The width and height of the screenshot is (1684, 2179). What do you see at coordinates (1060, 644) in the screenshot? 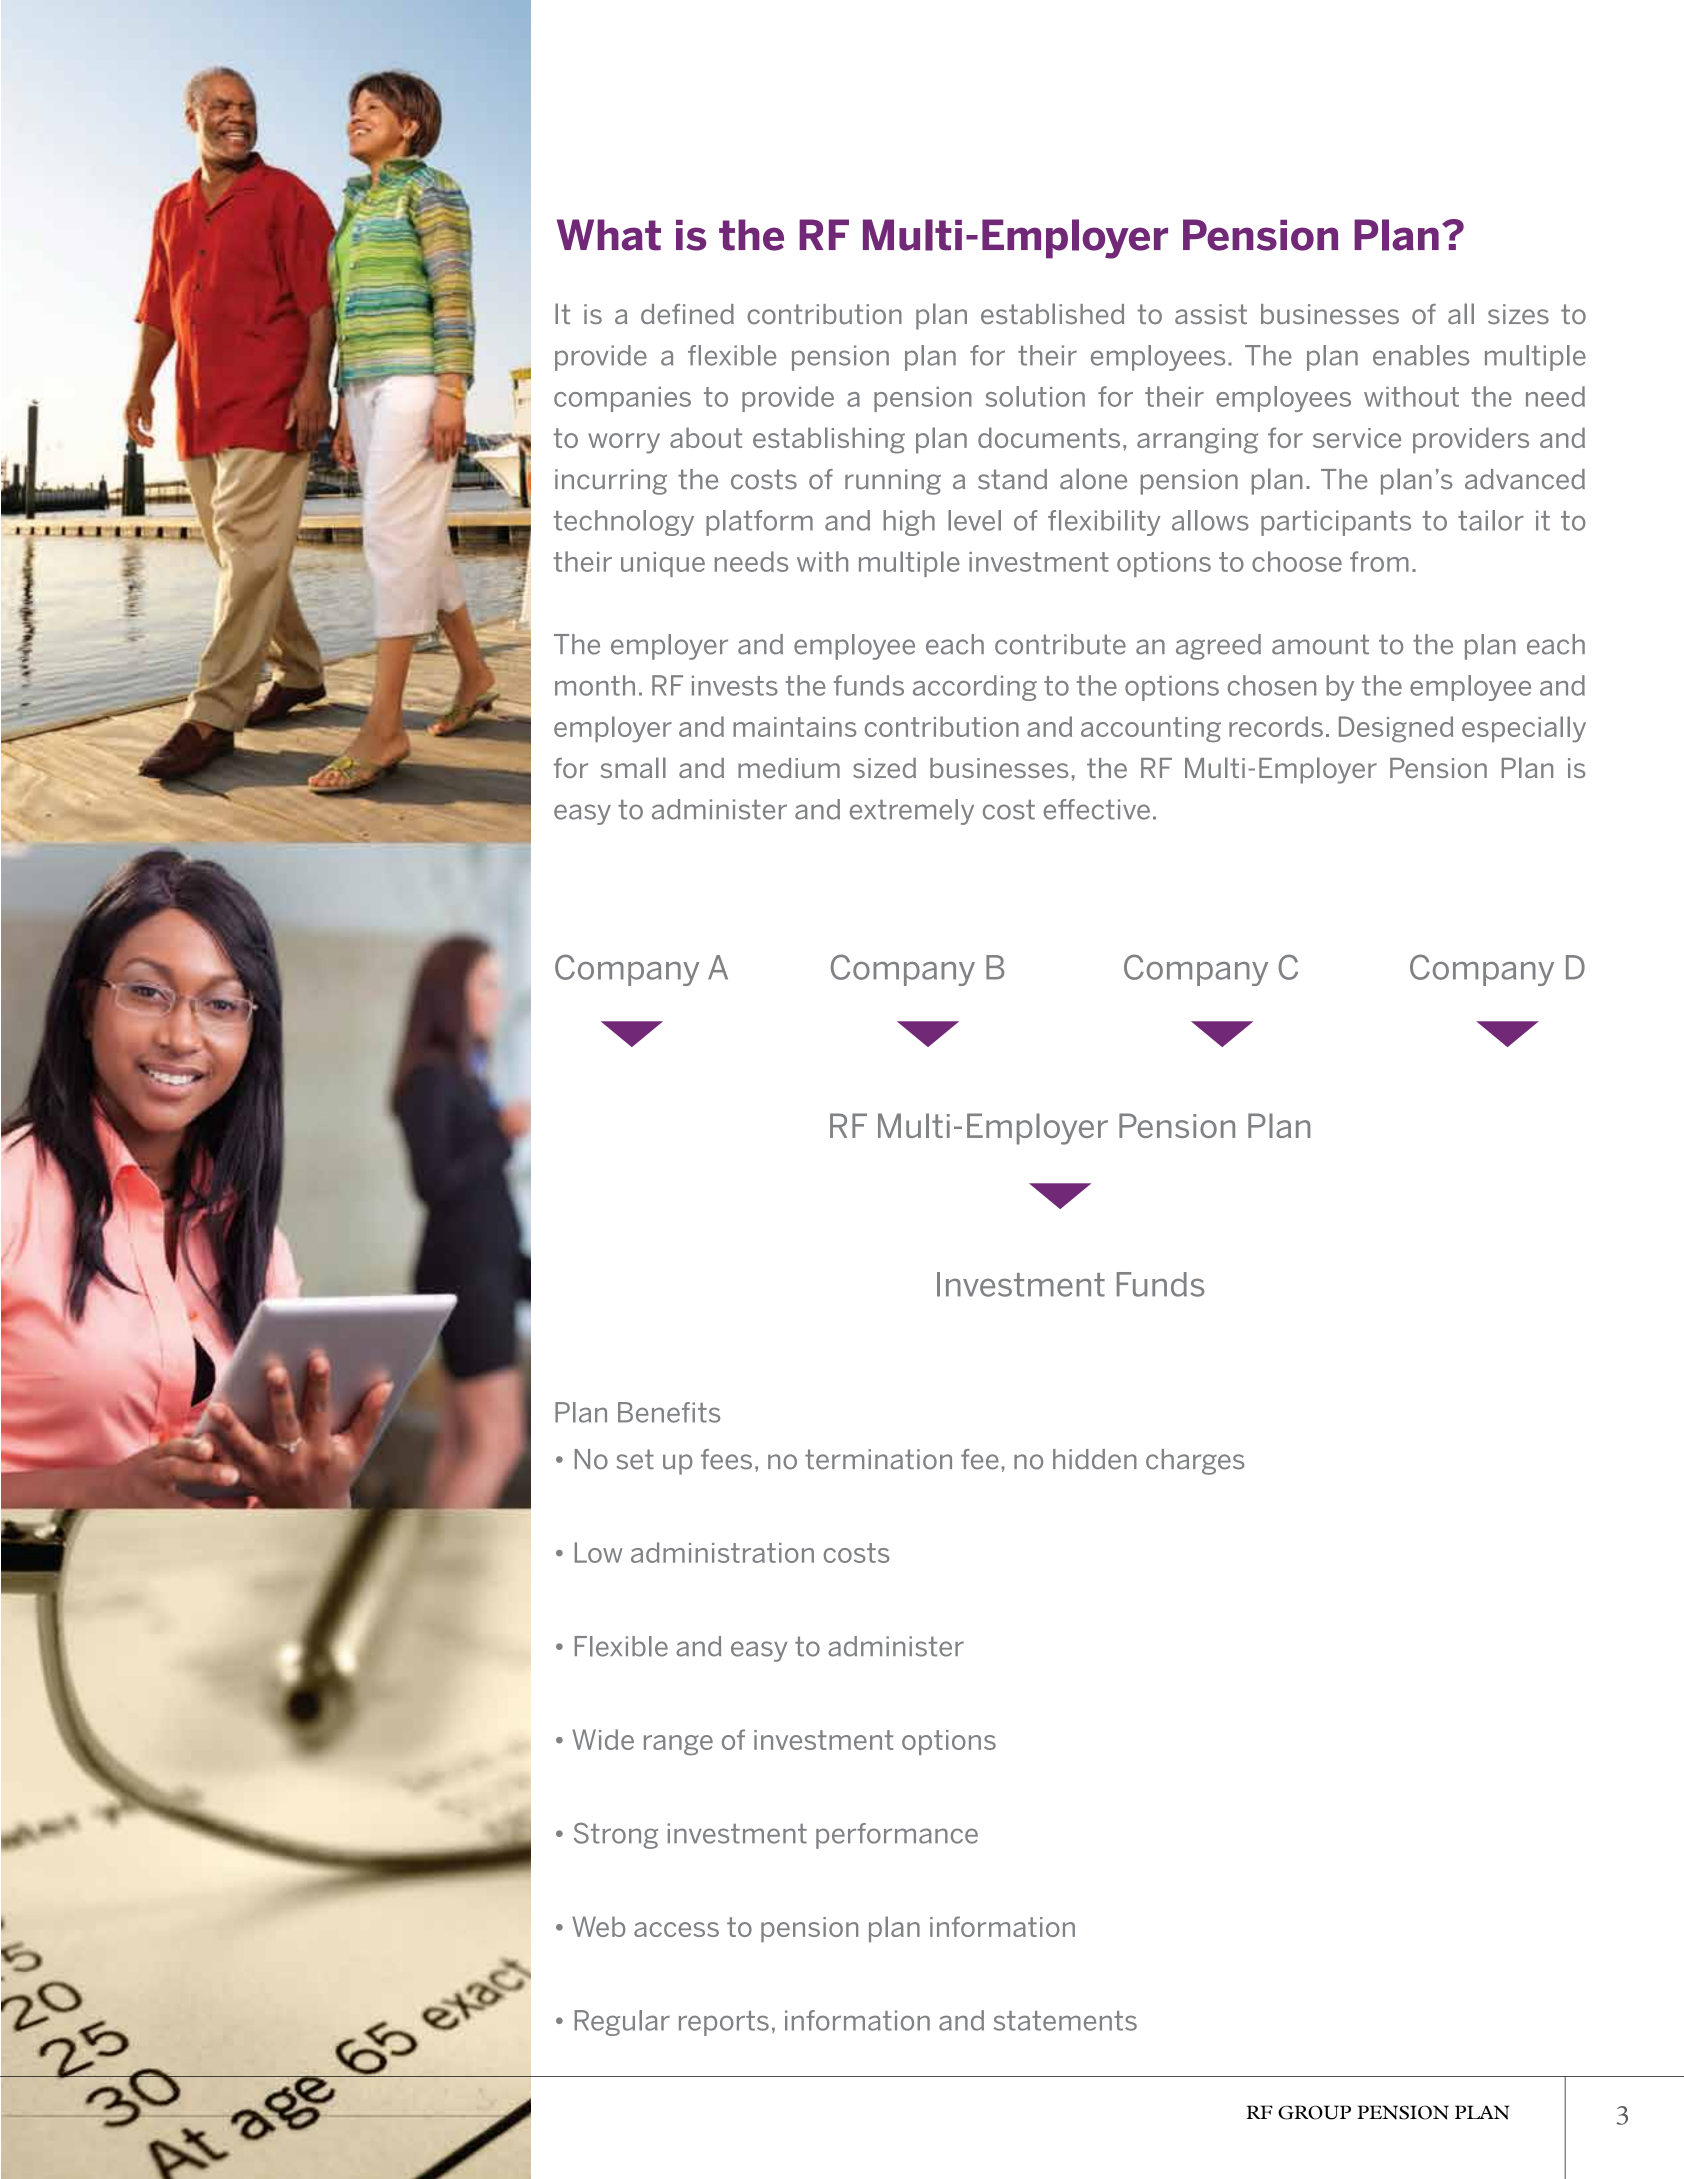
I see `contribute` at bounding box center [1060, 644].
